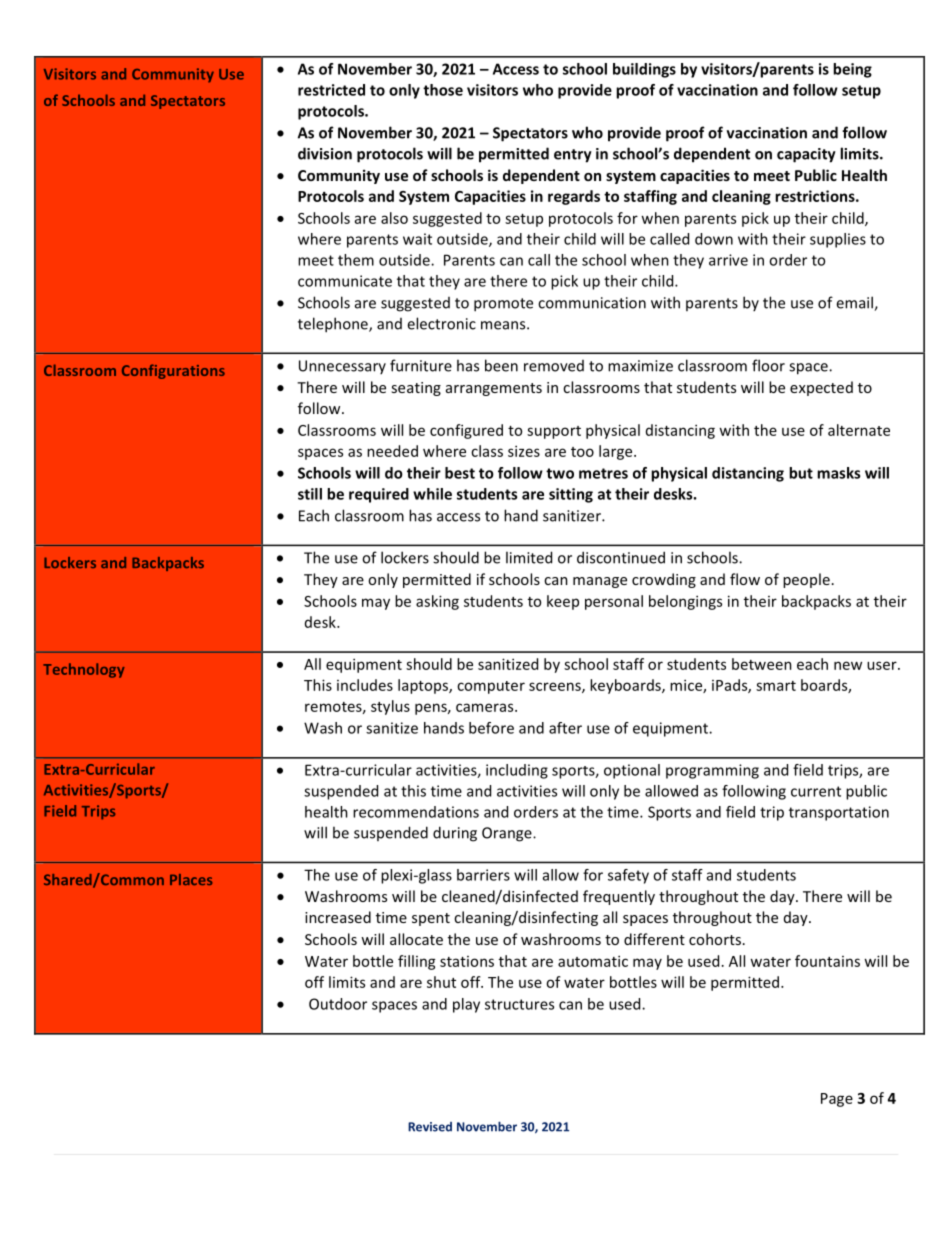 This screenshot has width=952, height=1233. What do you see at coordinates (437, 602) in the screenshot?
I see `asking` at bounding box center [437, 602].
